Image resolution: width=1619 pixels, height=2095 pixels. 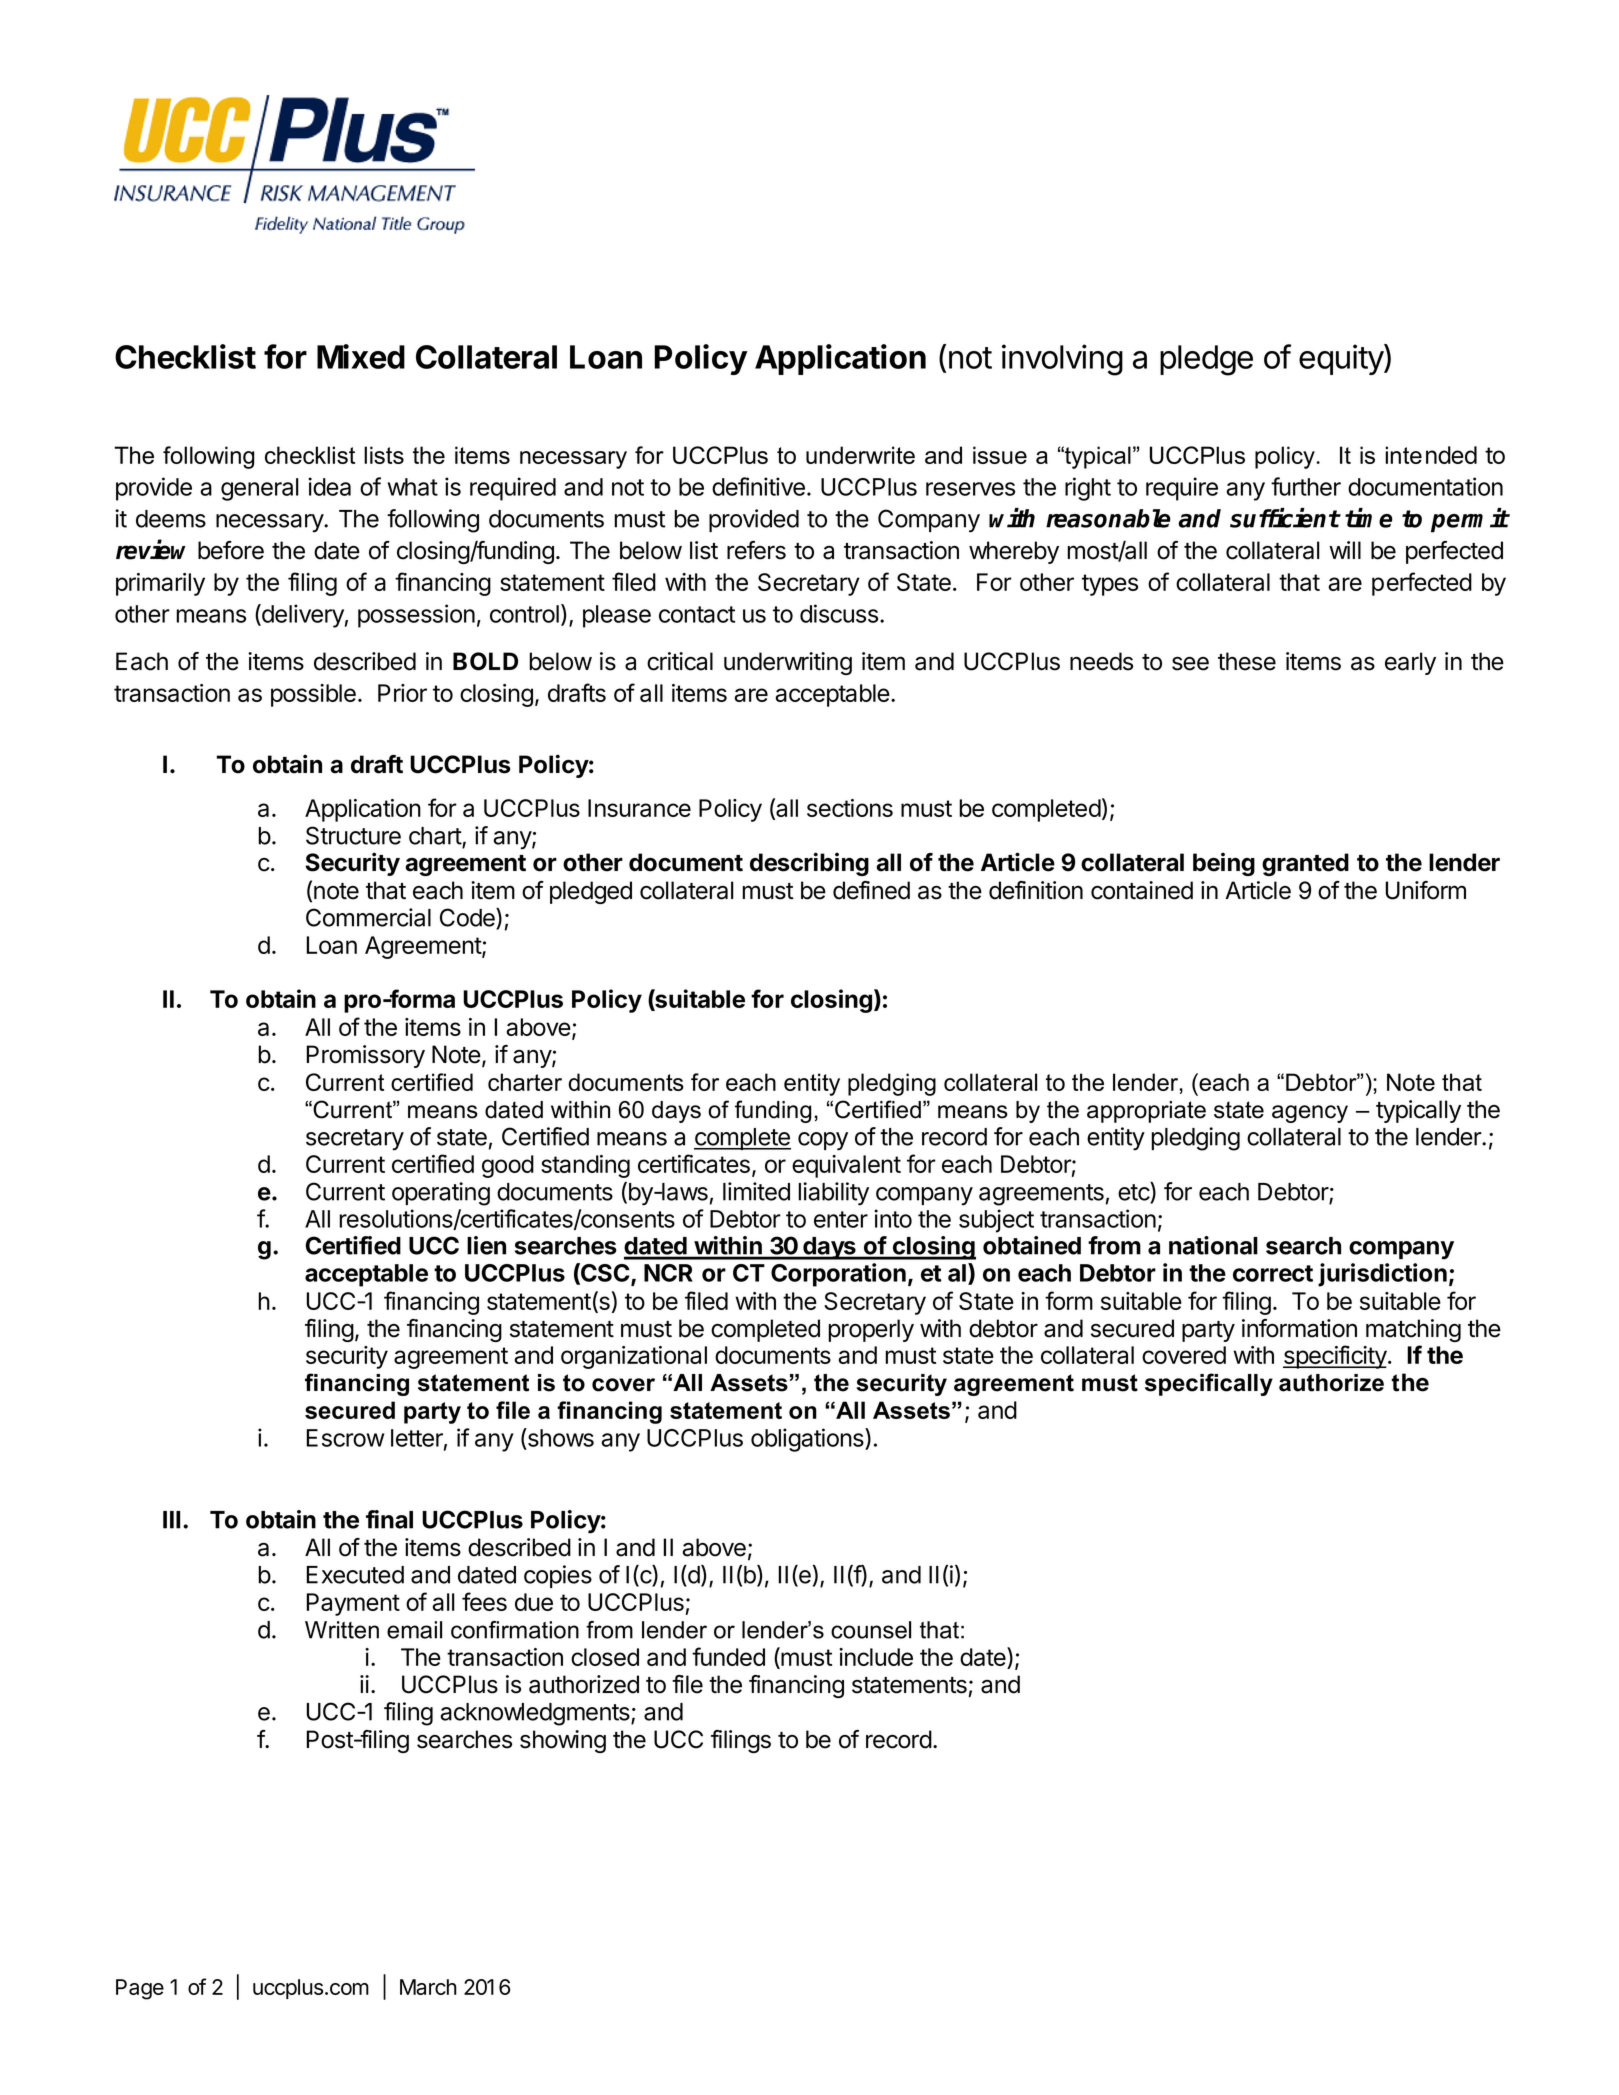 I want to click on March, so click(x=428, y=1987).
